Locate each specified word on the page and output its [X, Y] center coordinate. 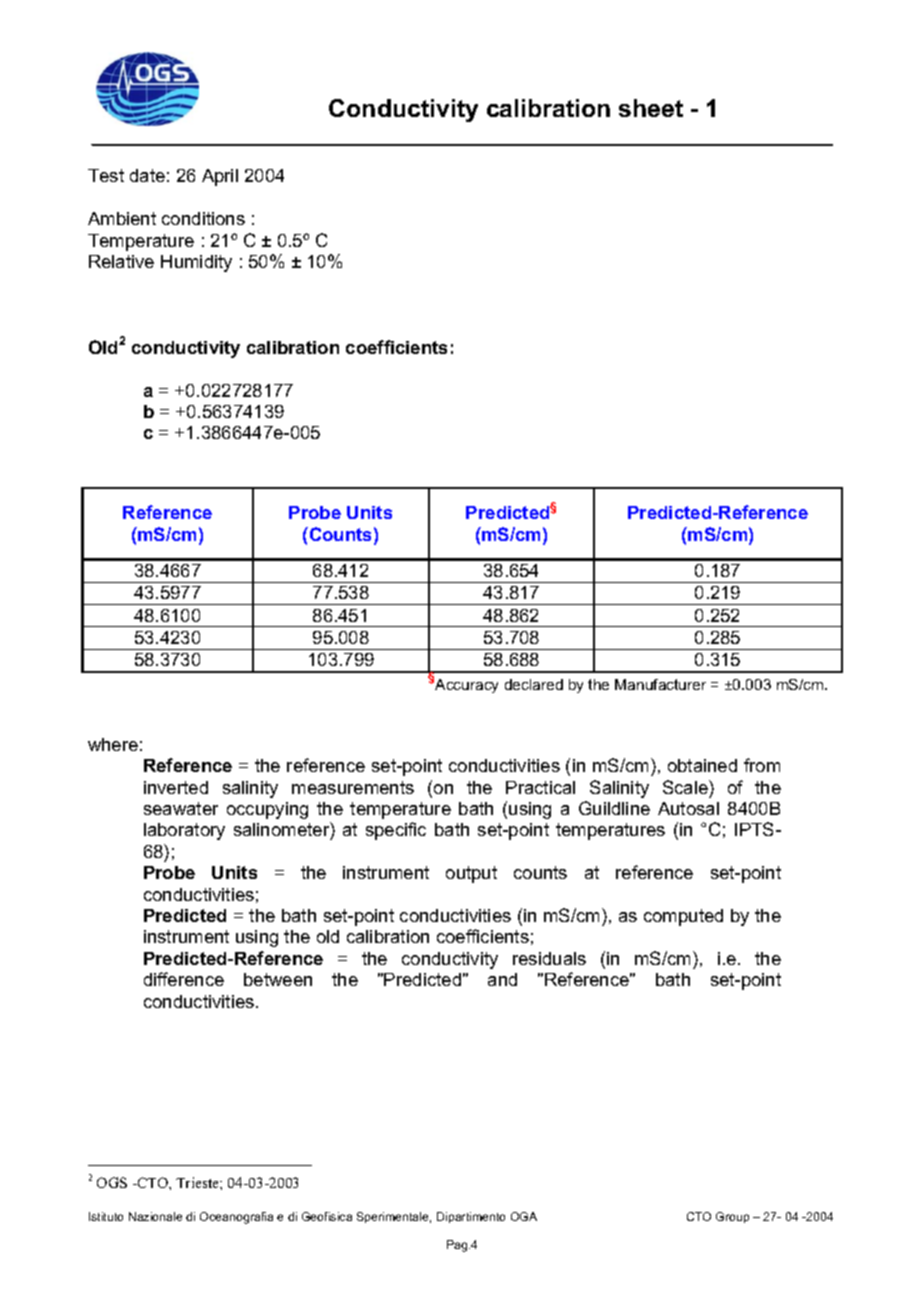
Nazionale [155, 1216]
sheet [651, 108]
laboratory [184, 831]
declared [534, 684]
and [502, 979]
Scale [686, 787]
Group [732, 1217]
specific [396, 831]
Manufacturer [660, 684]
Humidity [196, 263]
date [147, 175]
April [220, 177]
